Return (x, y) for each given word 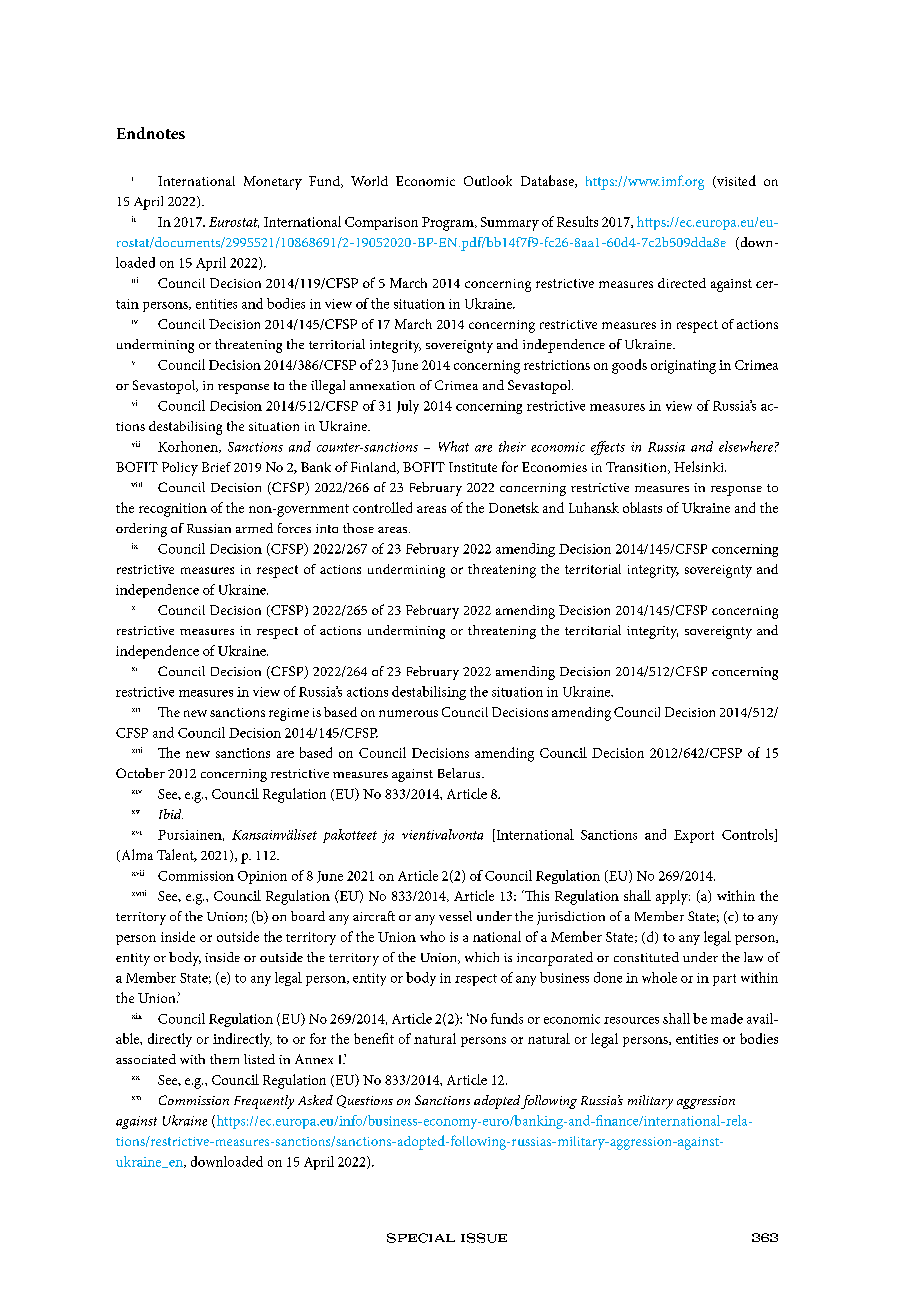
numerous (408, 713)
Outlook (488, 180)
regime (289, 714)
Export (694, 836)
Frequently (264, 1102)
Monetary (273, 183)
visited (735, 181)
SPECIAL (421, 1238)
